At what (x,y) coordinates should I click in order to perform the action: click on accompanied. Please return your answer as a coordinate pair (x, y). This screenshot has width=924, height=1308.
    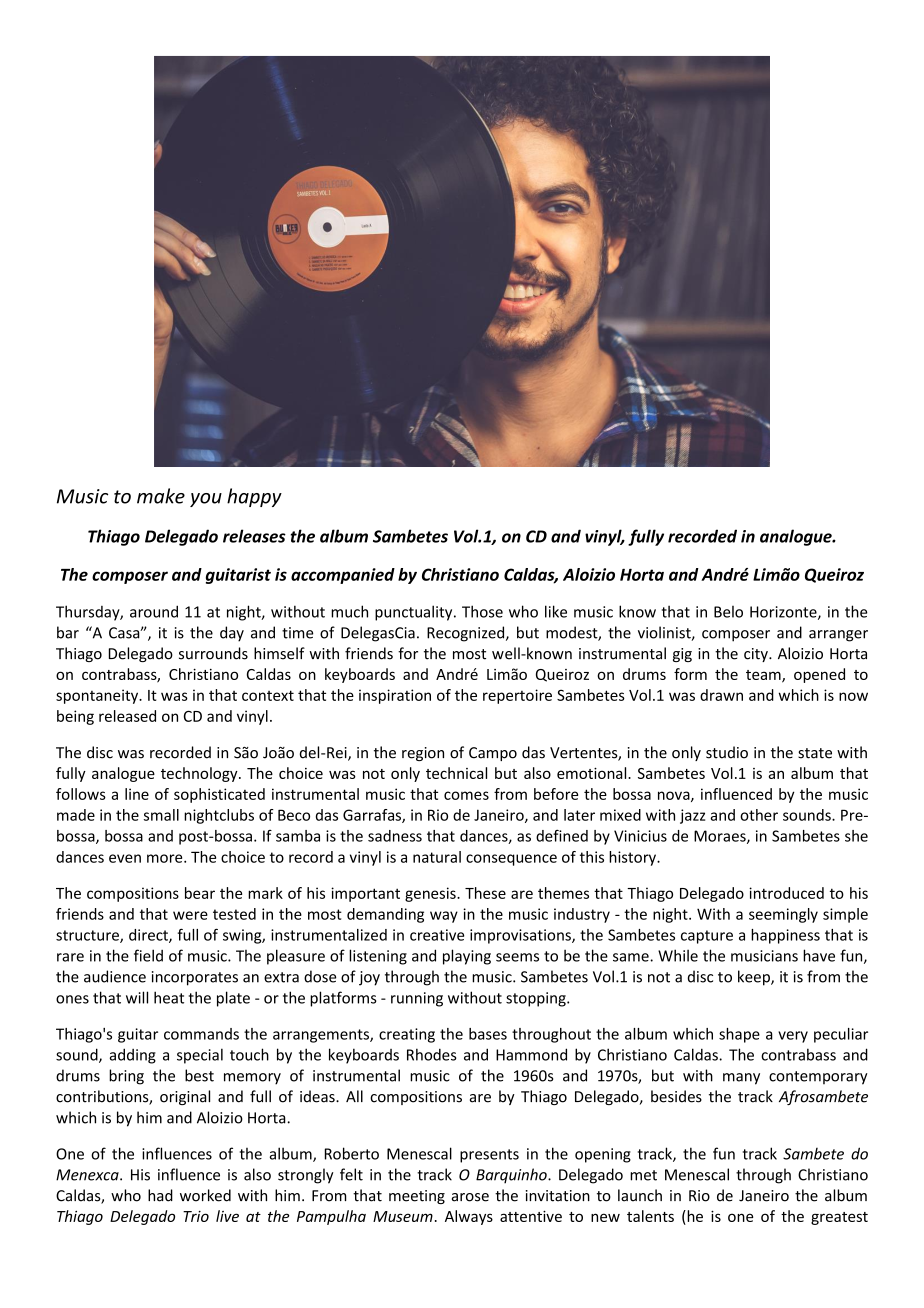
    Looking at the image, I should click on (343, 576).
